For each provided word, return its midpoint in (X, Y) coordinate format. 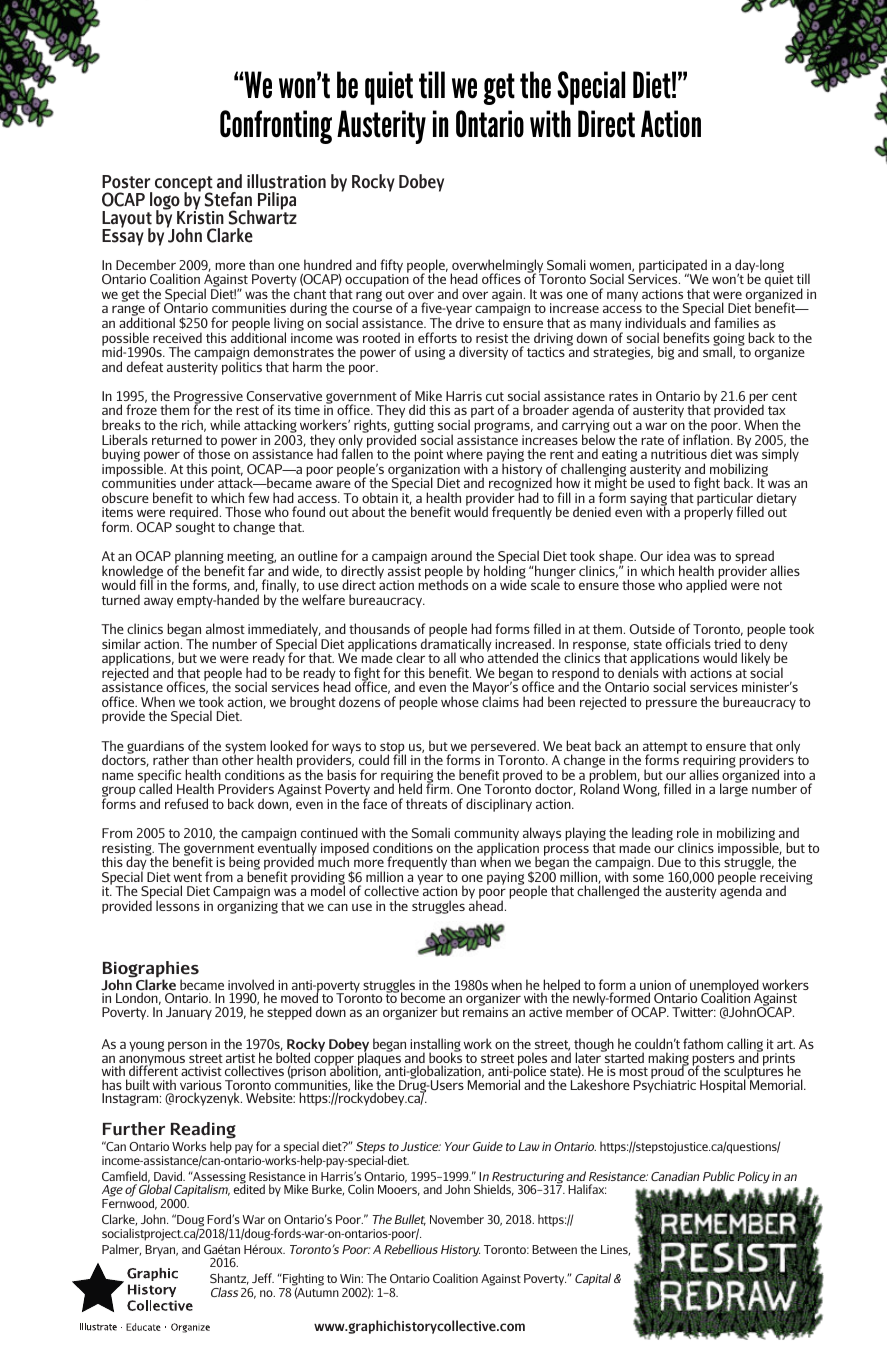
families (736, 322)
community (486, 836)
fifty (391, 267)
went (188, 877)
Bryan (161, 1251)
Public (719, 1176)
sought (195, 528)
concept (184, 185)
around (451, 555)
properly (708, 512)
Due (669, 862)
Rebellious (411, 1249)
